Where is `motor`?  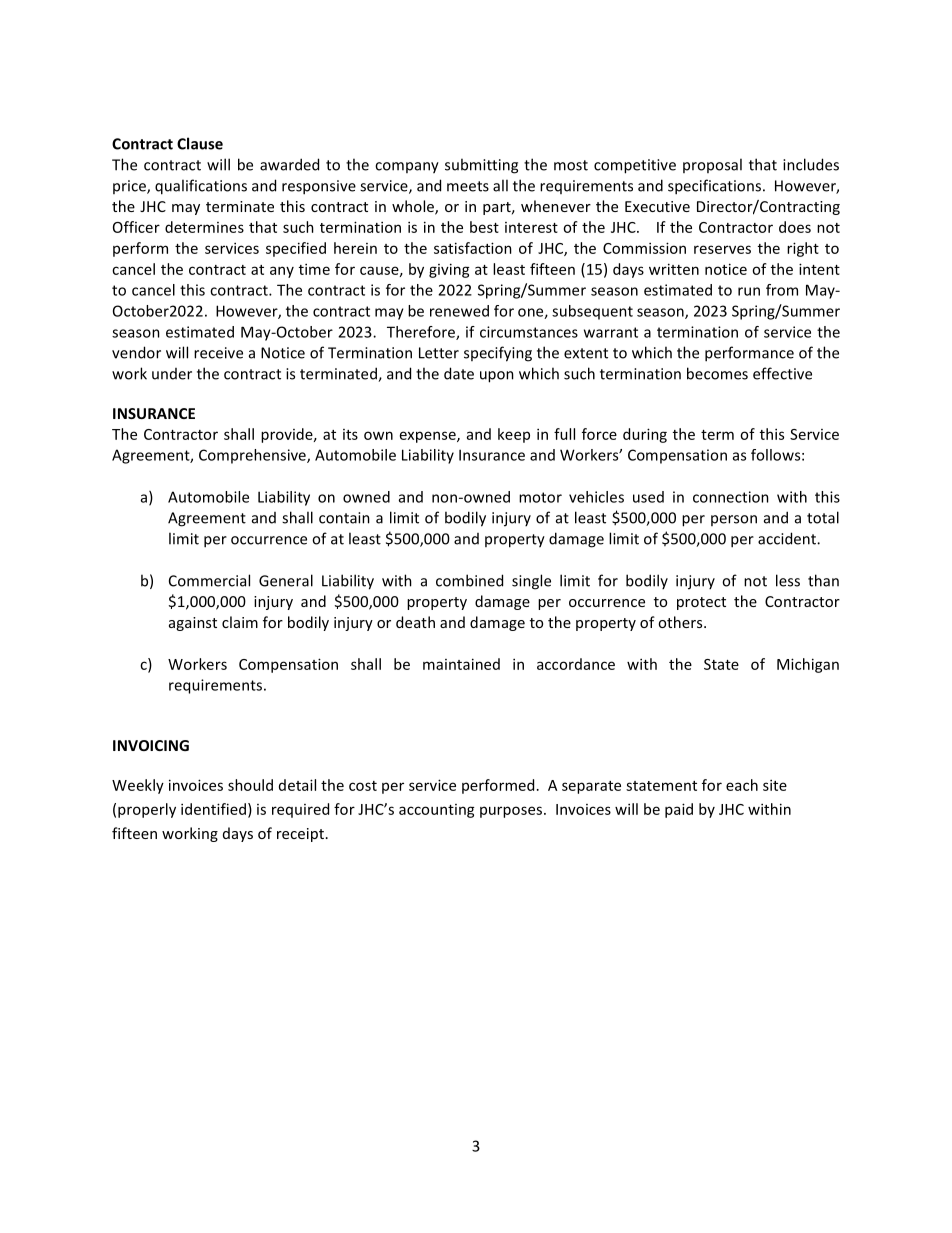 motor is located at coordinates (540, 497).
